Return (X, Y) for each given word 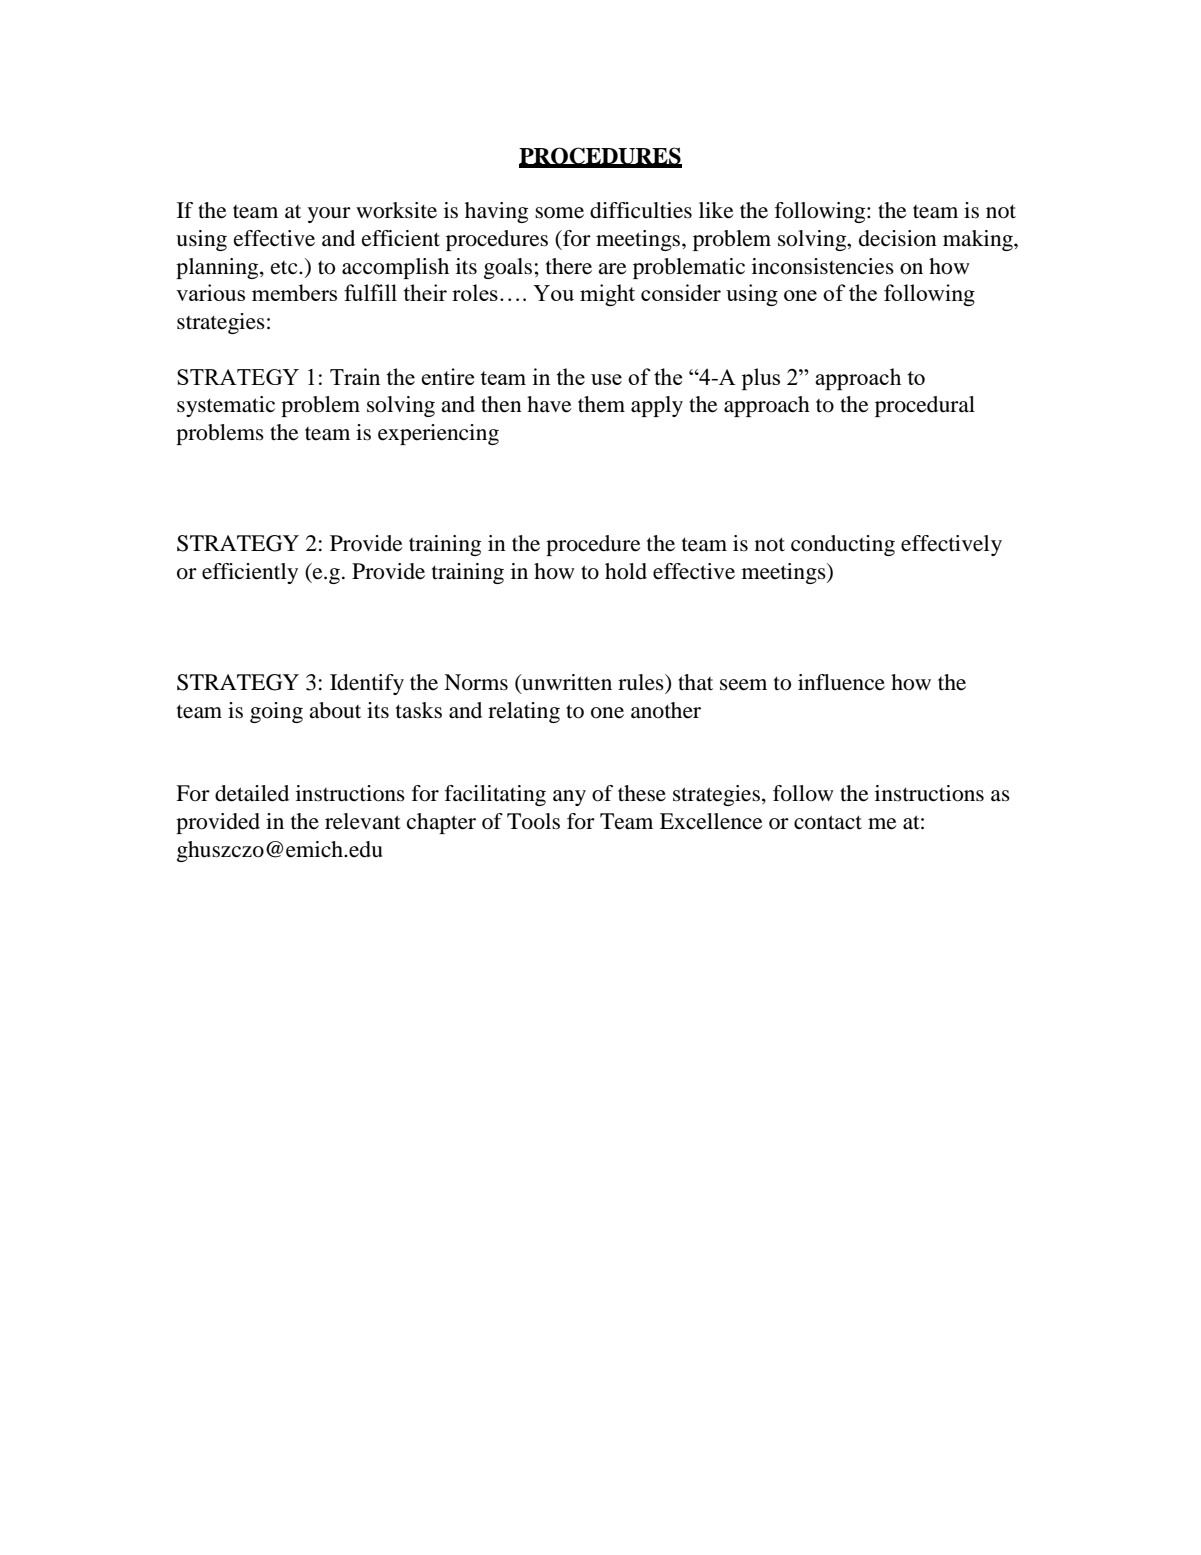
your (329, 215)
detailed (252, 793)
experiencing (438, 434)
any (569, 798)
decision (898, 238)
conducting (843, 545)
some (559, 213)
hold (626, 571)
